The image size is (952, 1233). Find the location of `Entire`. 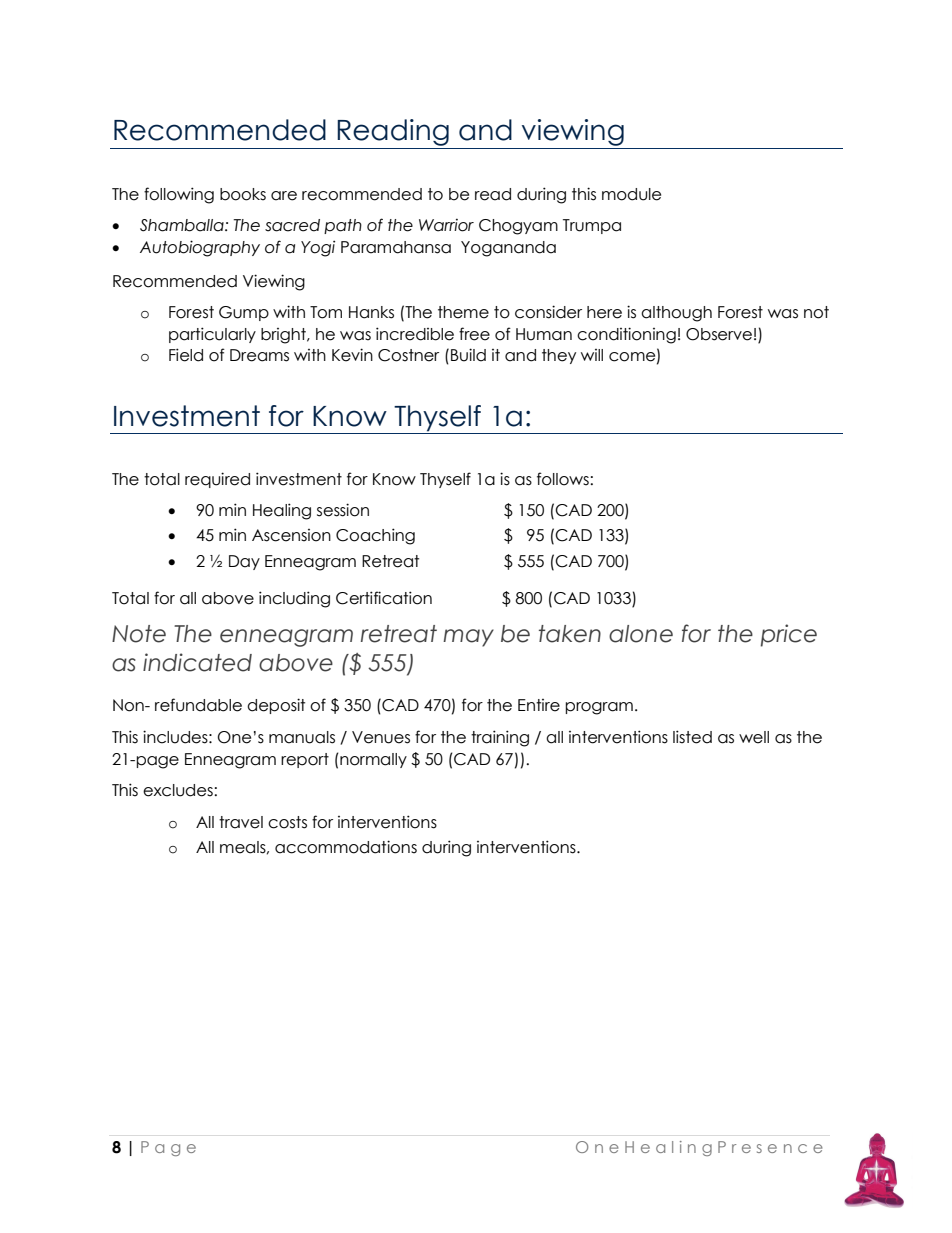

Entire is located at coordinates (539, 705).
